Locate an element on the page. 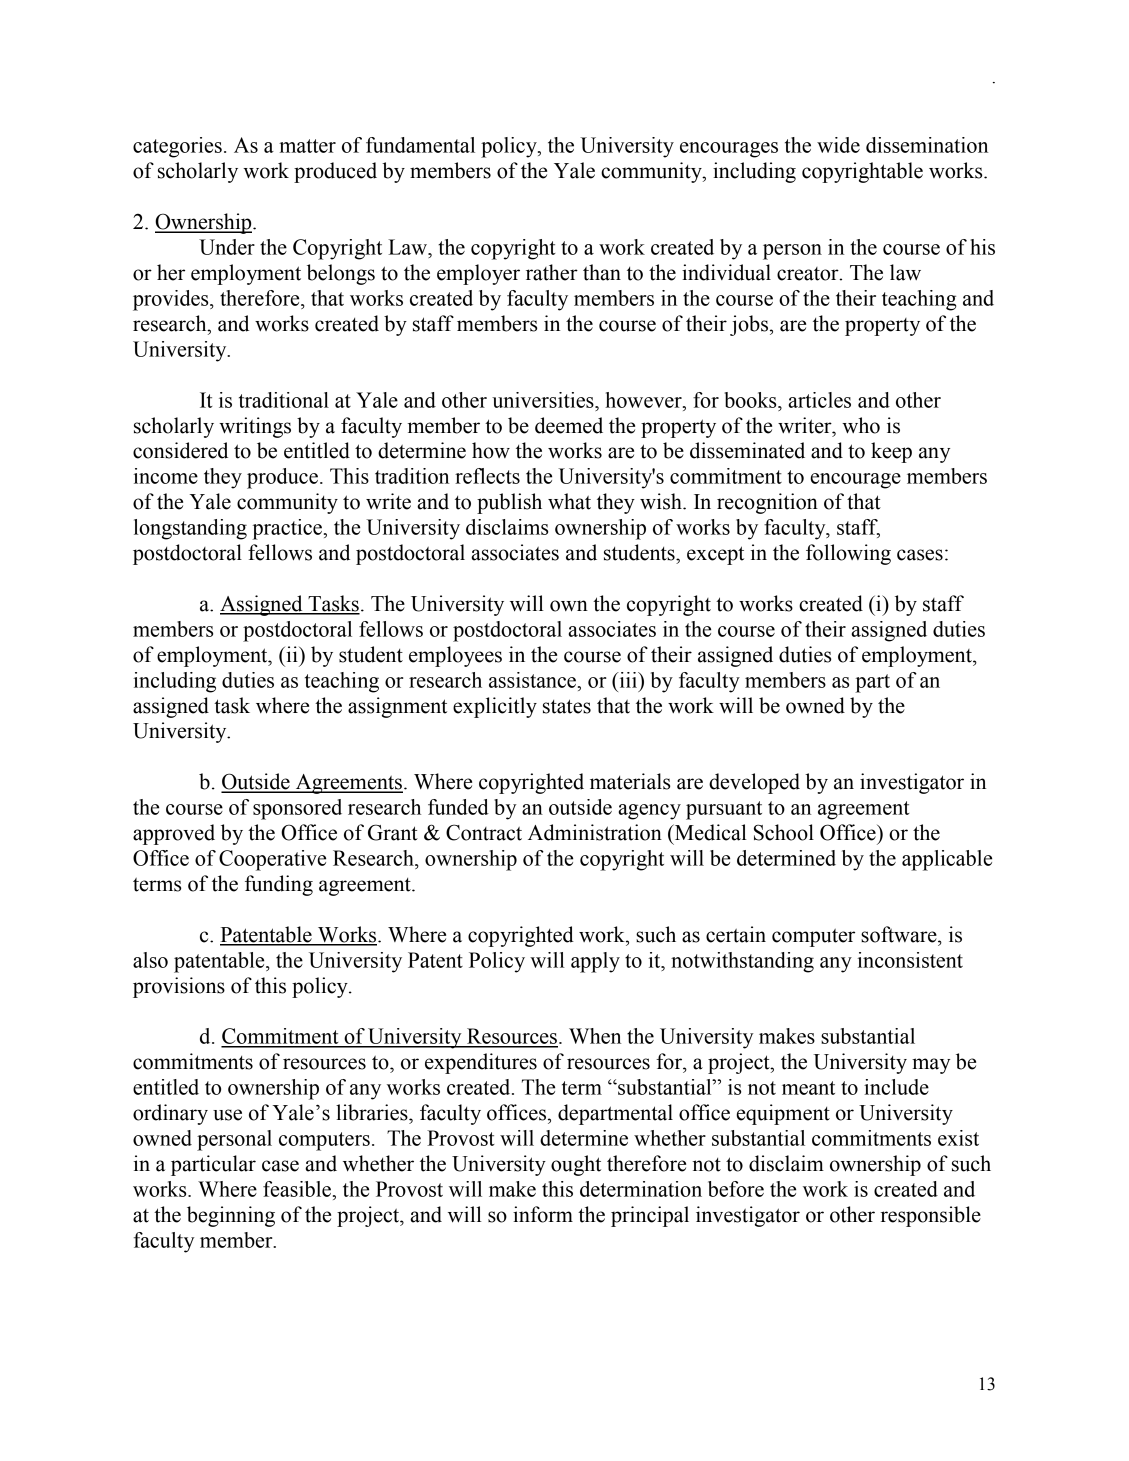 This image has width=1129, height=1461. developed is located at coordinates (754, 783).
